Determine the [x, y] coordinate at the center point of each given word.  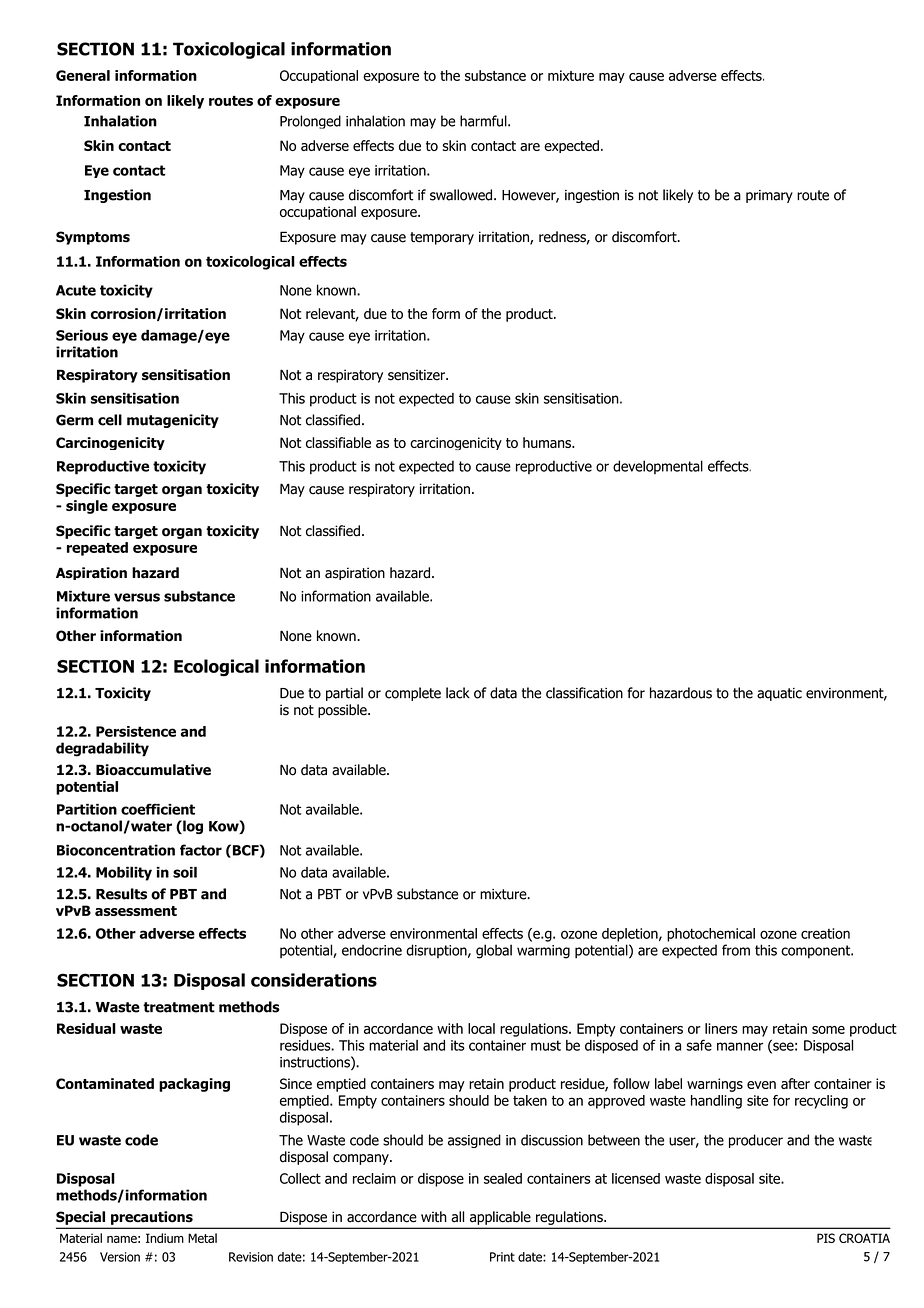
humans [548, 442]
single [87, 507]
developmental [658, 467]
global [494, 951]
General [83, 75]
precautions [152, 1218]
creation [825, 933]
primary [769, 196]
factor [201, 850]
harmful [484, 121]
